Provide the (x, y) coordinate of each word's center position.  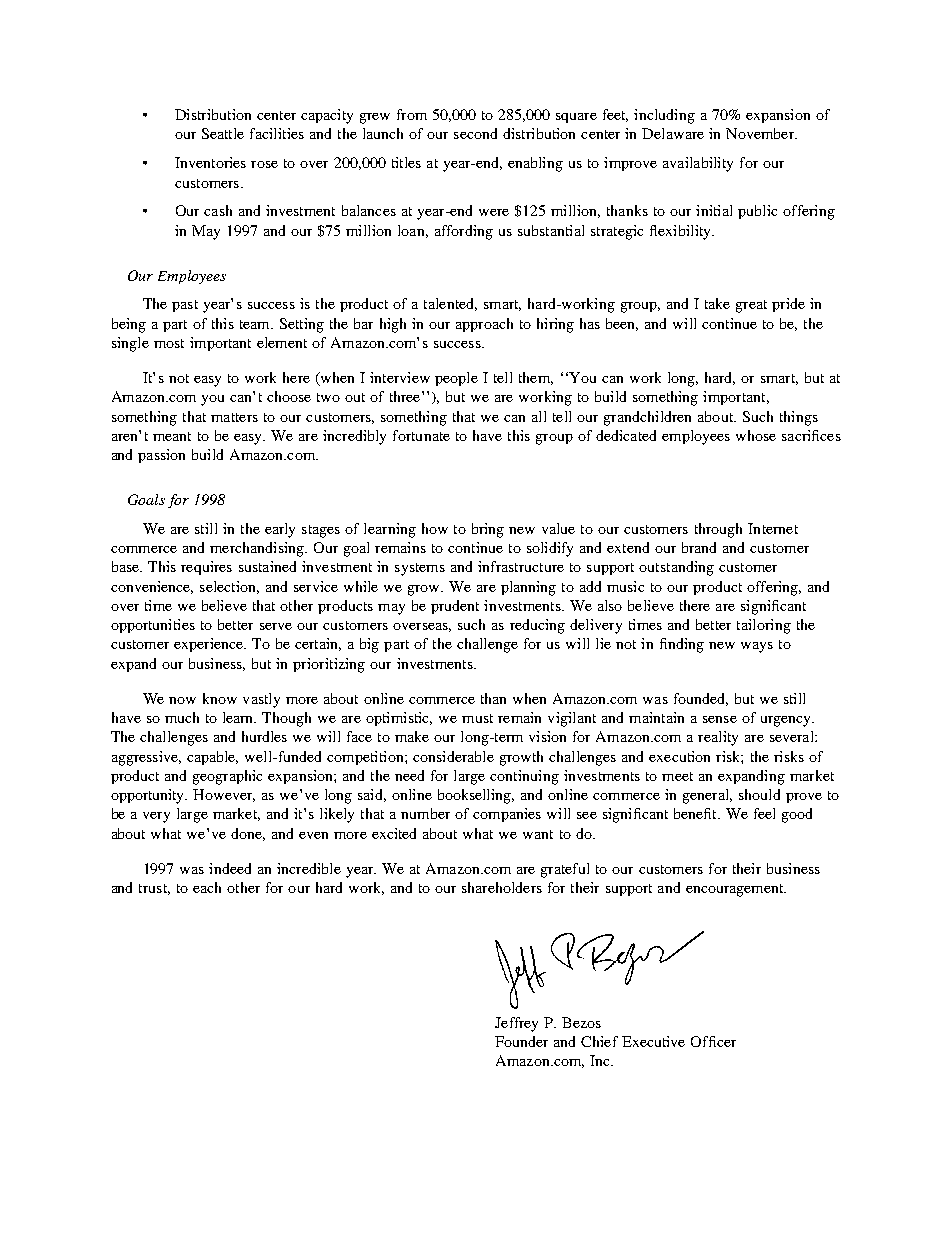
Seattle (223, 133)
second (475, 133)
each (207, 887)
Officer (713, 1041)
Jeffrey (516, 1024)
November (761, 133)
